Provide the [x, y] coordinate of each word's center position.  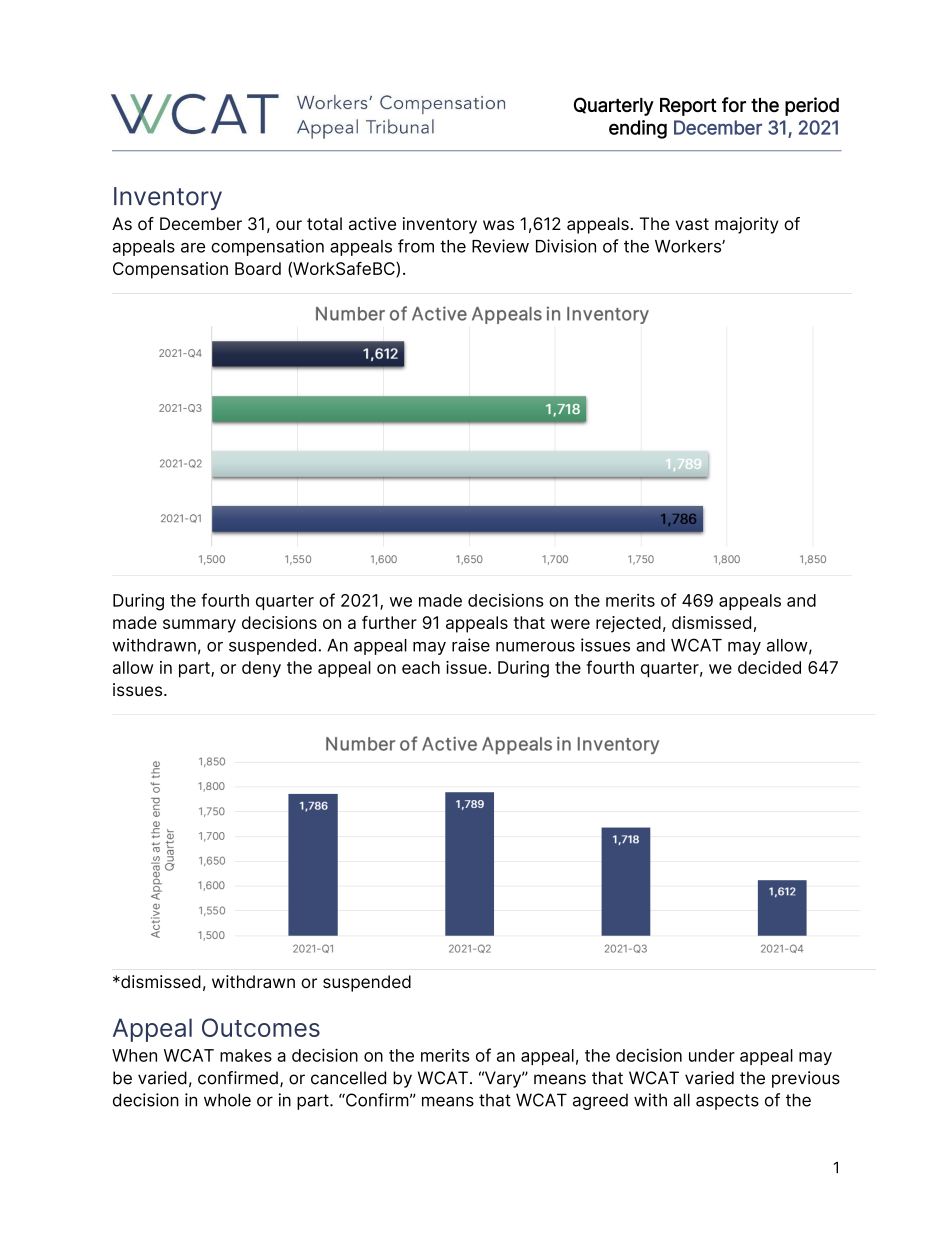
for [734, 104]
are [193, 248]
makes [246, 1055]
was [498, 225]
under [712, 1055]
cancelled [348, 1078]
